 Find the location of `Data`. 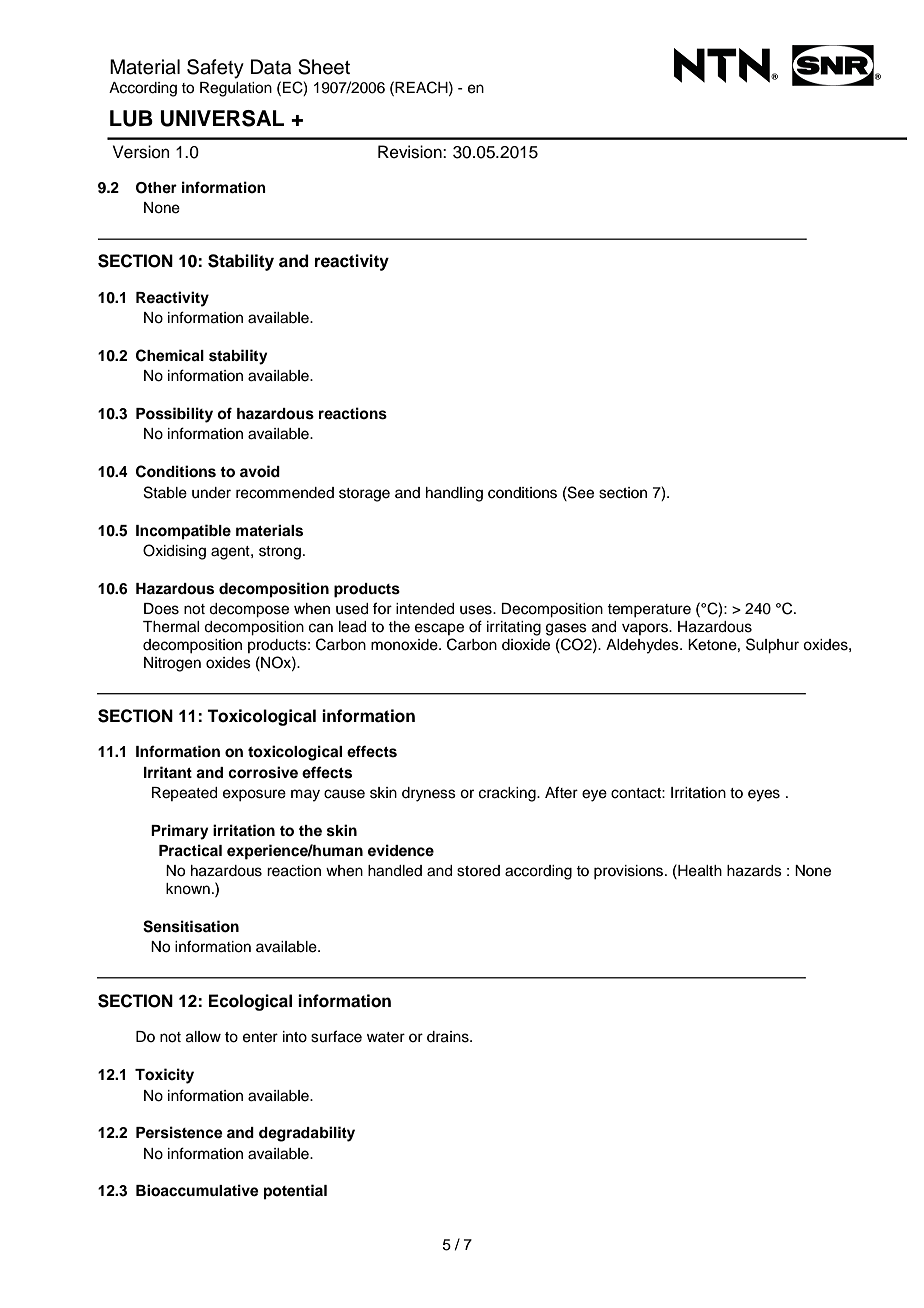

Data is located at coordinates (271, 67).
